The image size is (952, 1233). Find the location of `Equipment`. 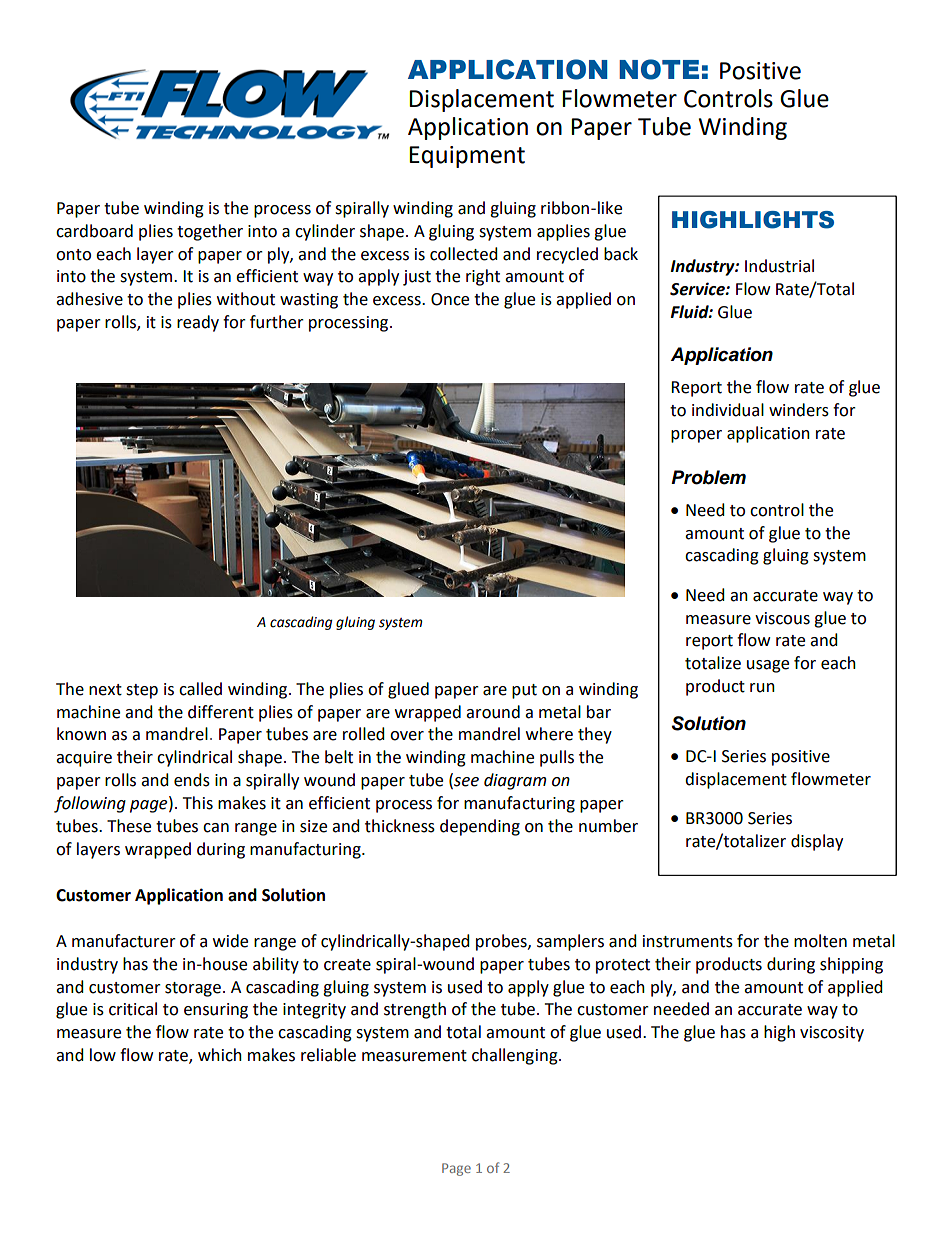

Equipment is located at coordinates (467, 157).
